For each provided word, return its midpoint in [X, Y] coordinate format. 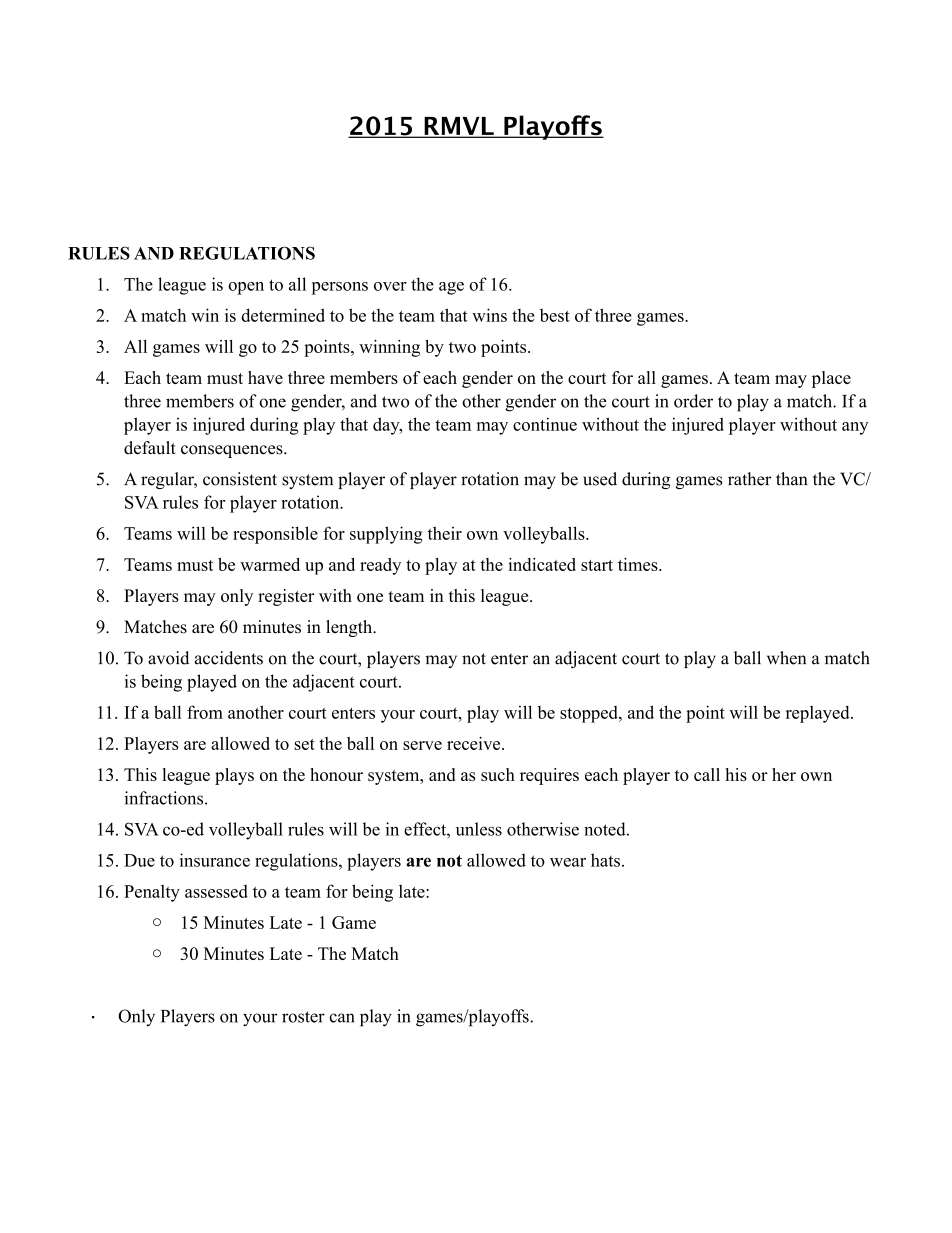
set [305, 744]
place [831, 379]
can [342, 1018]
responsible [275, 535]
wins [489, 315]
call [707, 774]
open [246, 288]
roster [303, 1017]
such [498, 774]
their [445, 533]
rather [749, 479]
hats [605, 860]
